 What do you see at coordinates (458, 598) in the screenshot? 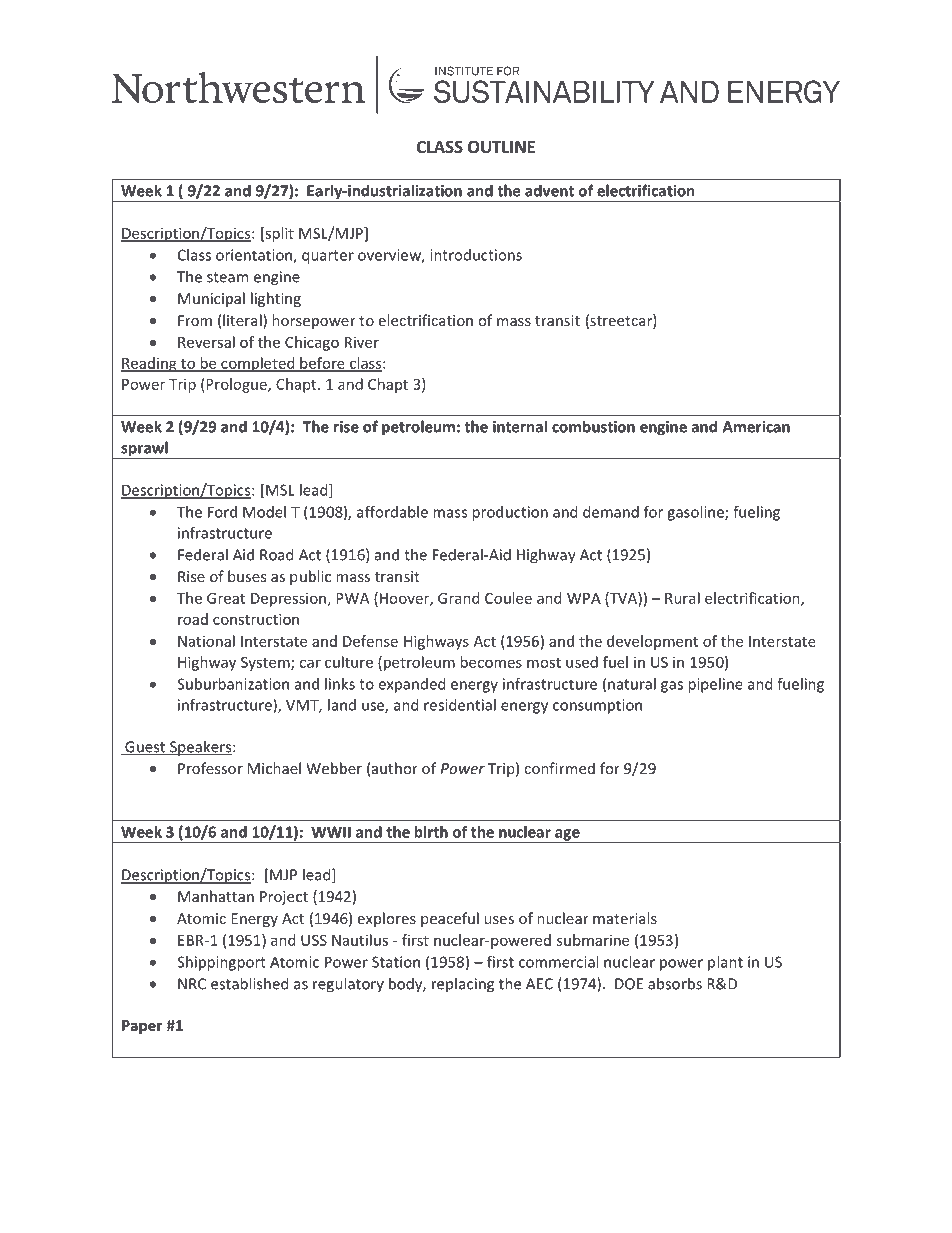
I see `Grand` at bounding box center [458, 598].
